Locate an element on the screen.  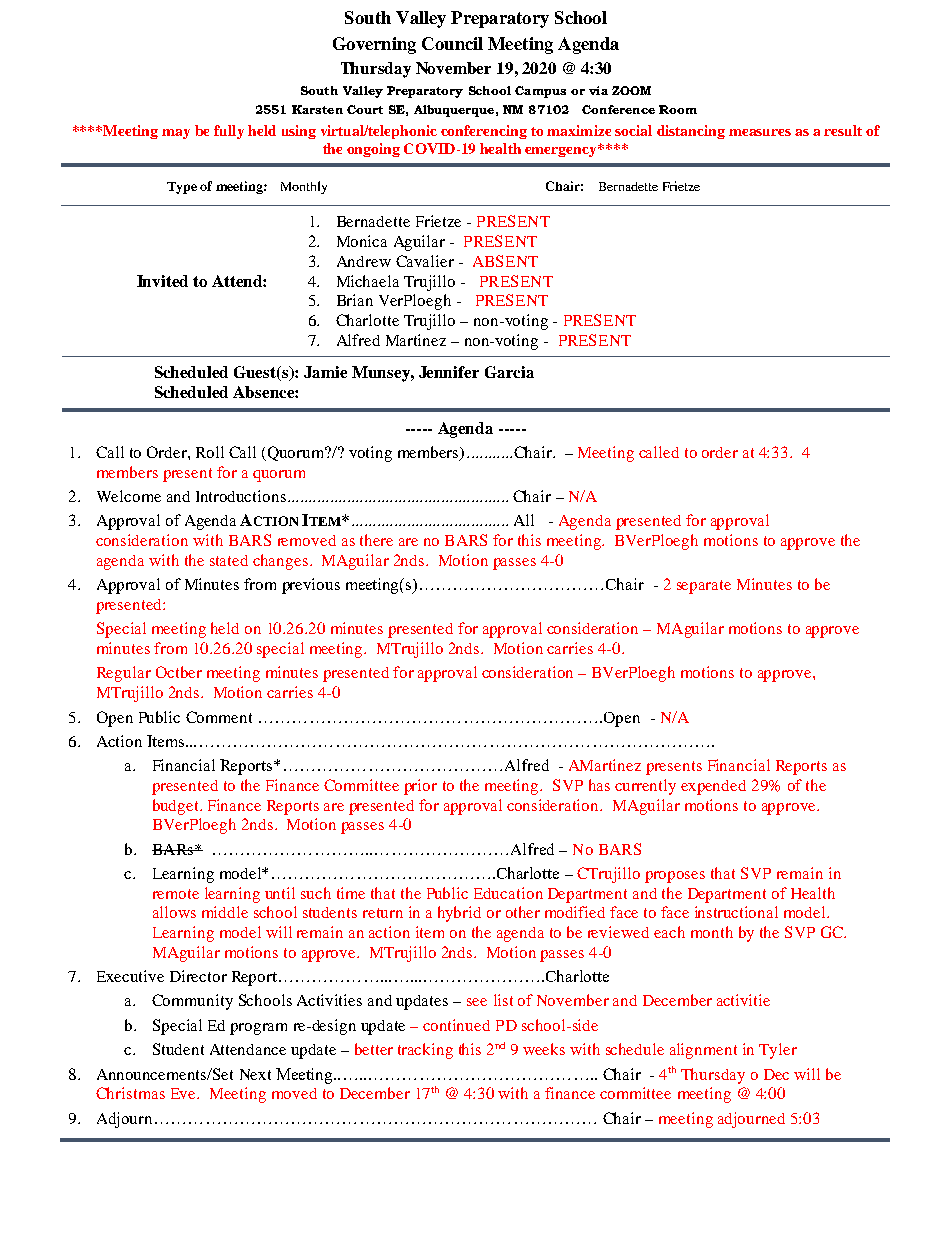
measures is located at coordinates (760, 132).
